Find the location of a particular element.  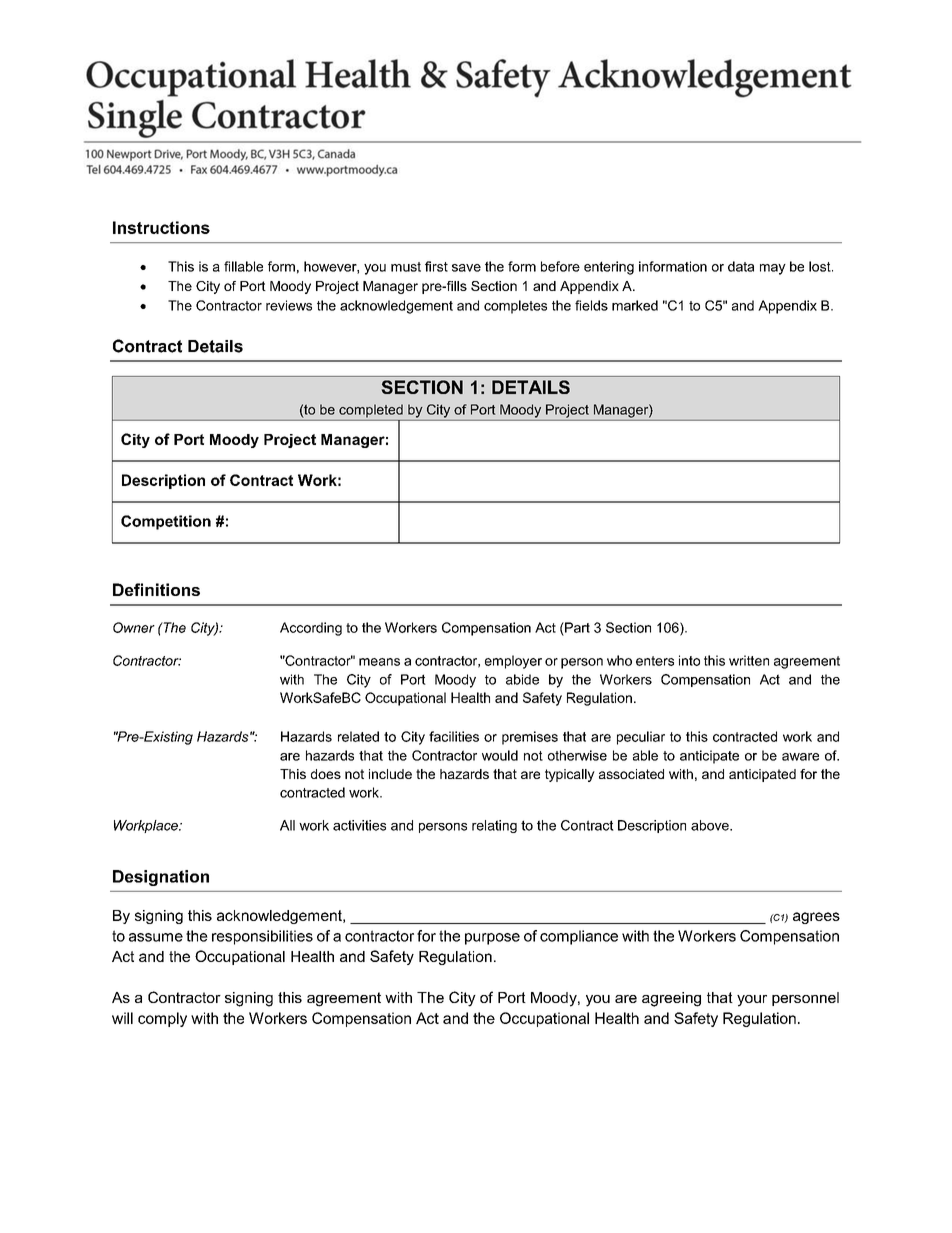

written is located at coordinates (749, 660).
